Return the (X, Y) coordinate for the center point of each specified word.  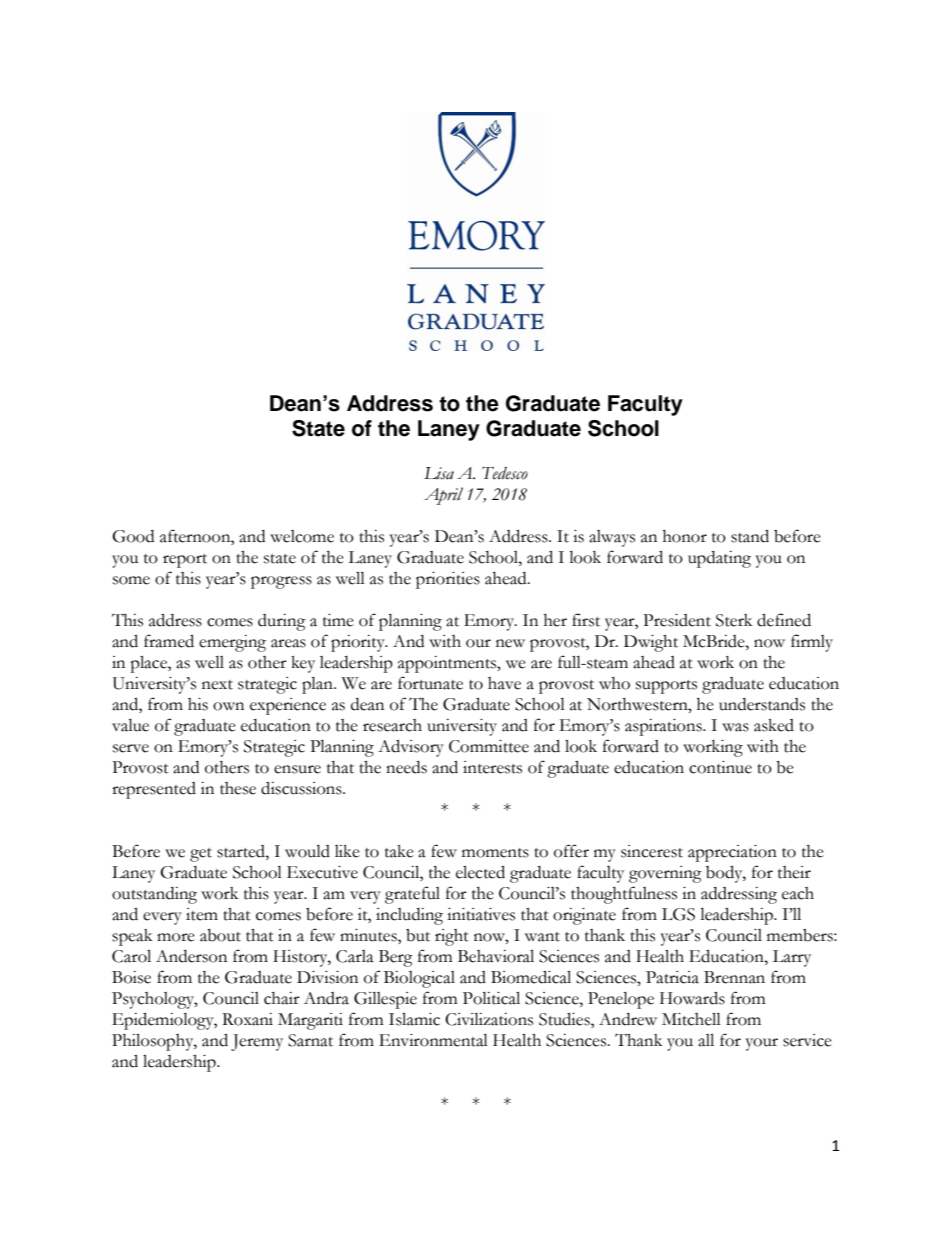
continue (720, 767)
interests (492, 767)
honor (685, 536)
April (443, 496)
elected (480, 872)
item (202, 914)
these (238, 788)
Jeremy (257, 1042)
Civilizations (489, 1019)
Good (133, 536)
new (510, 643)
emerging (232, 643)
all (706, 1040)
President (677, 620)
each (798, 893)
